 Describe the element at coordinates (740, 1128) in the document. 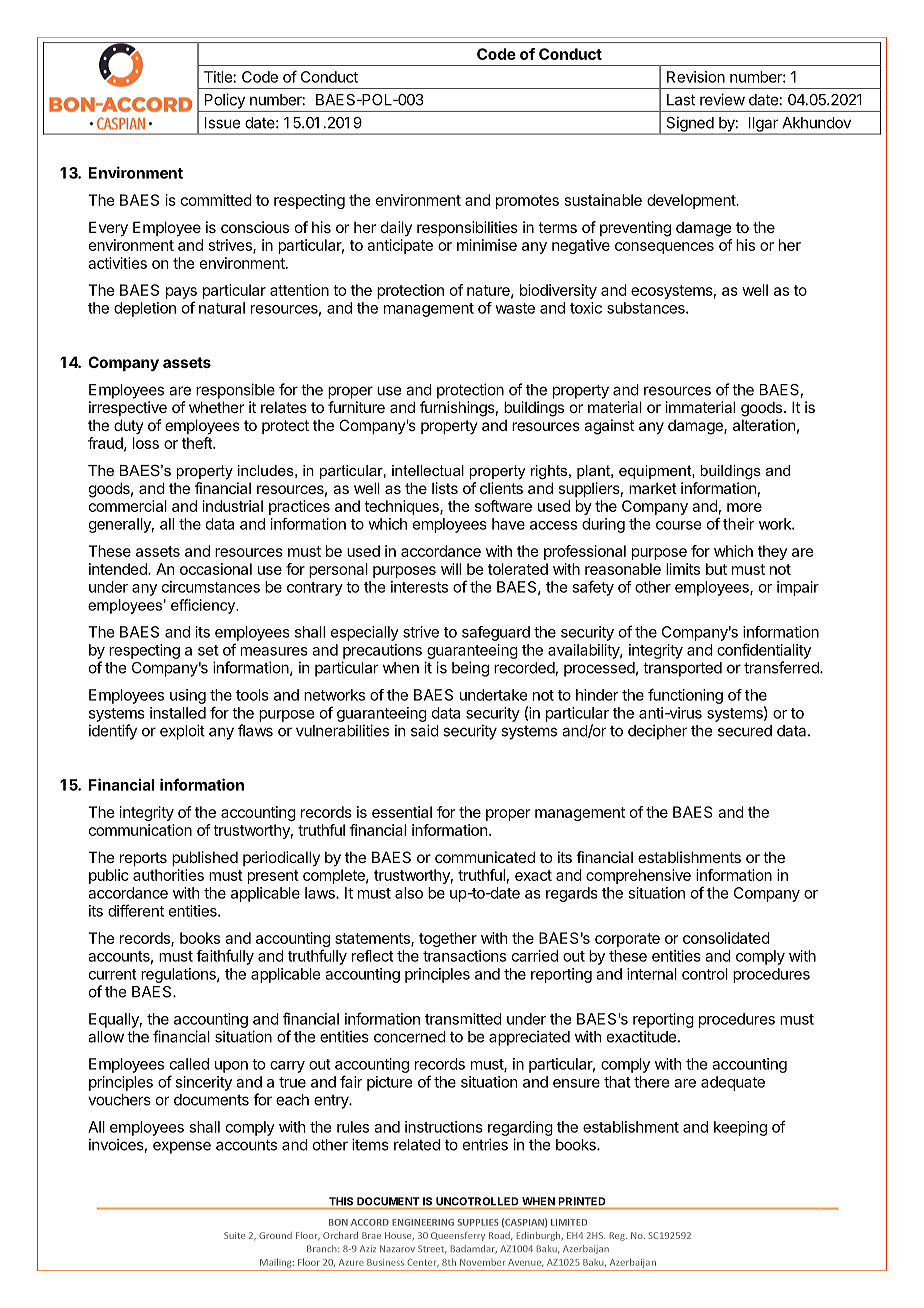

I see `keeping` at that location.
